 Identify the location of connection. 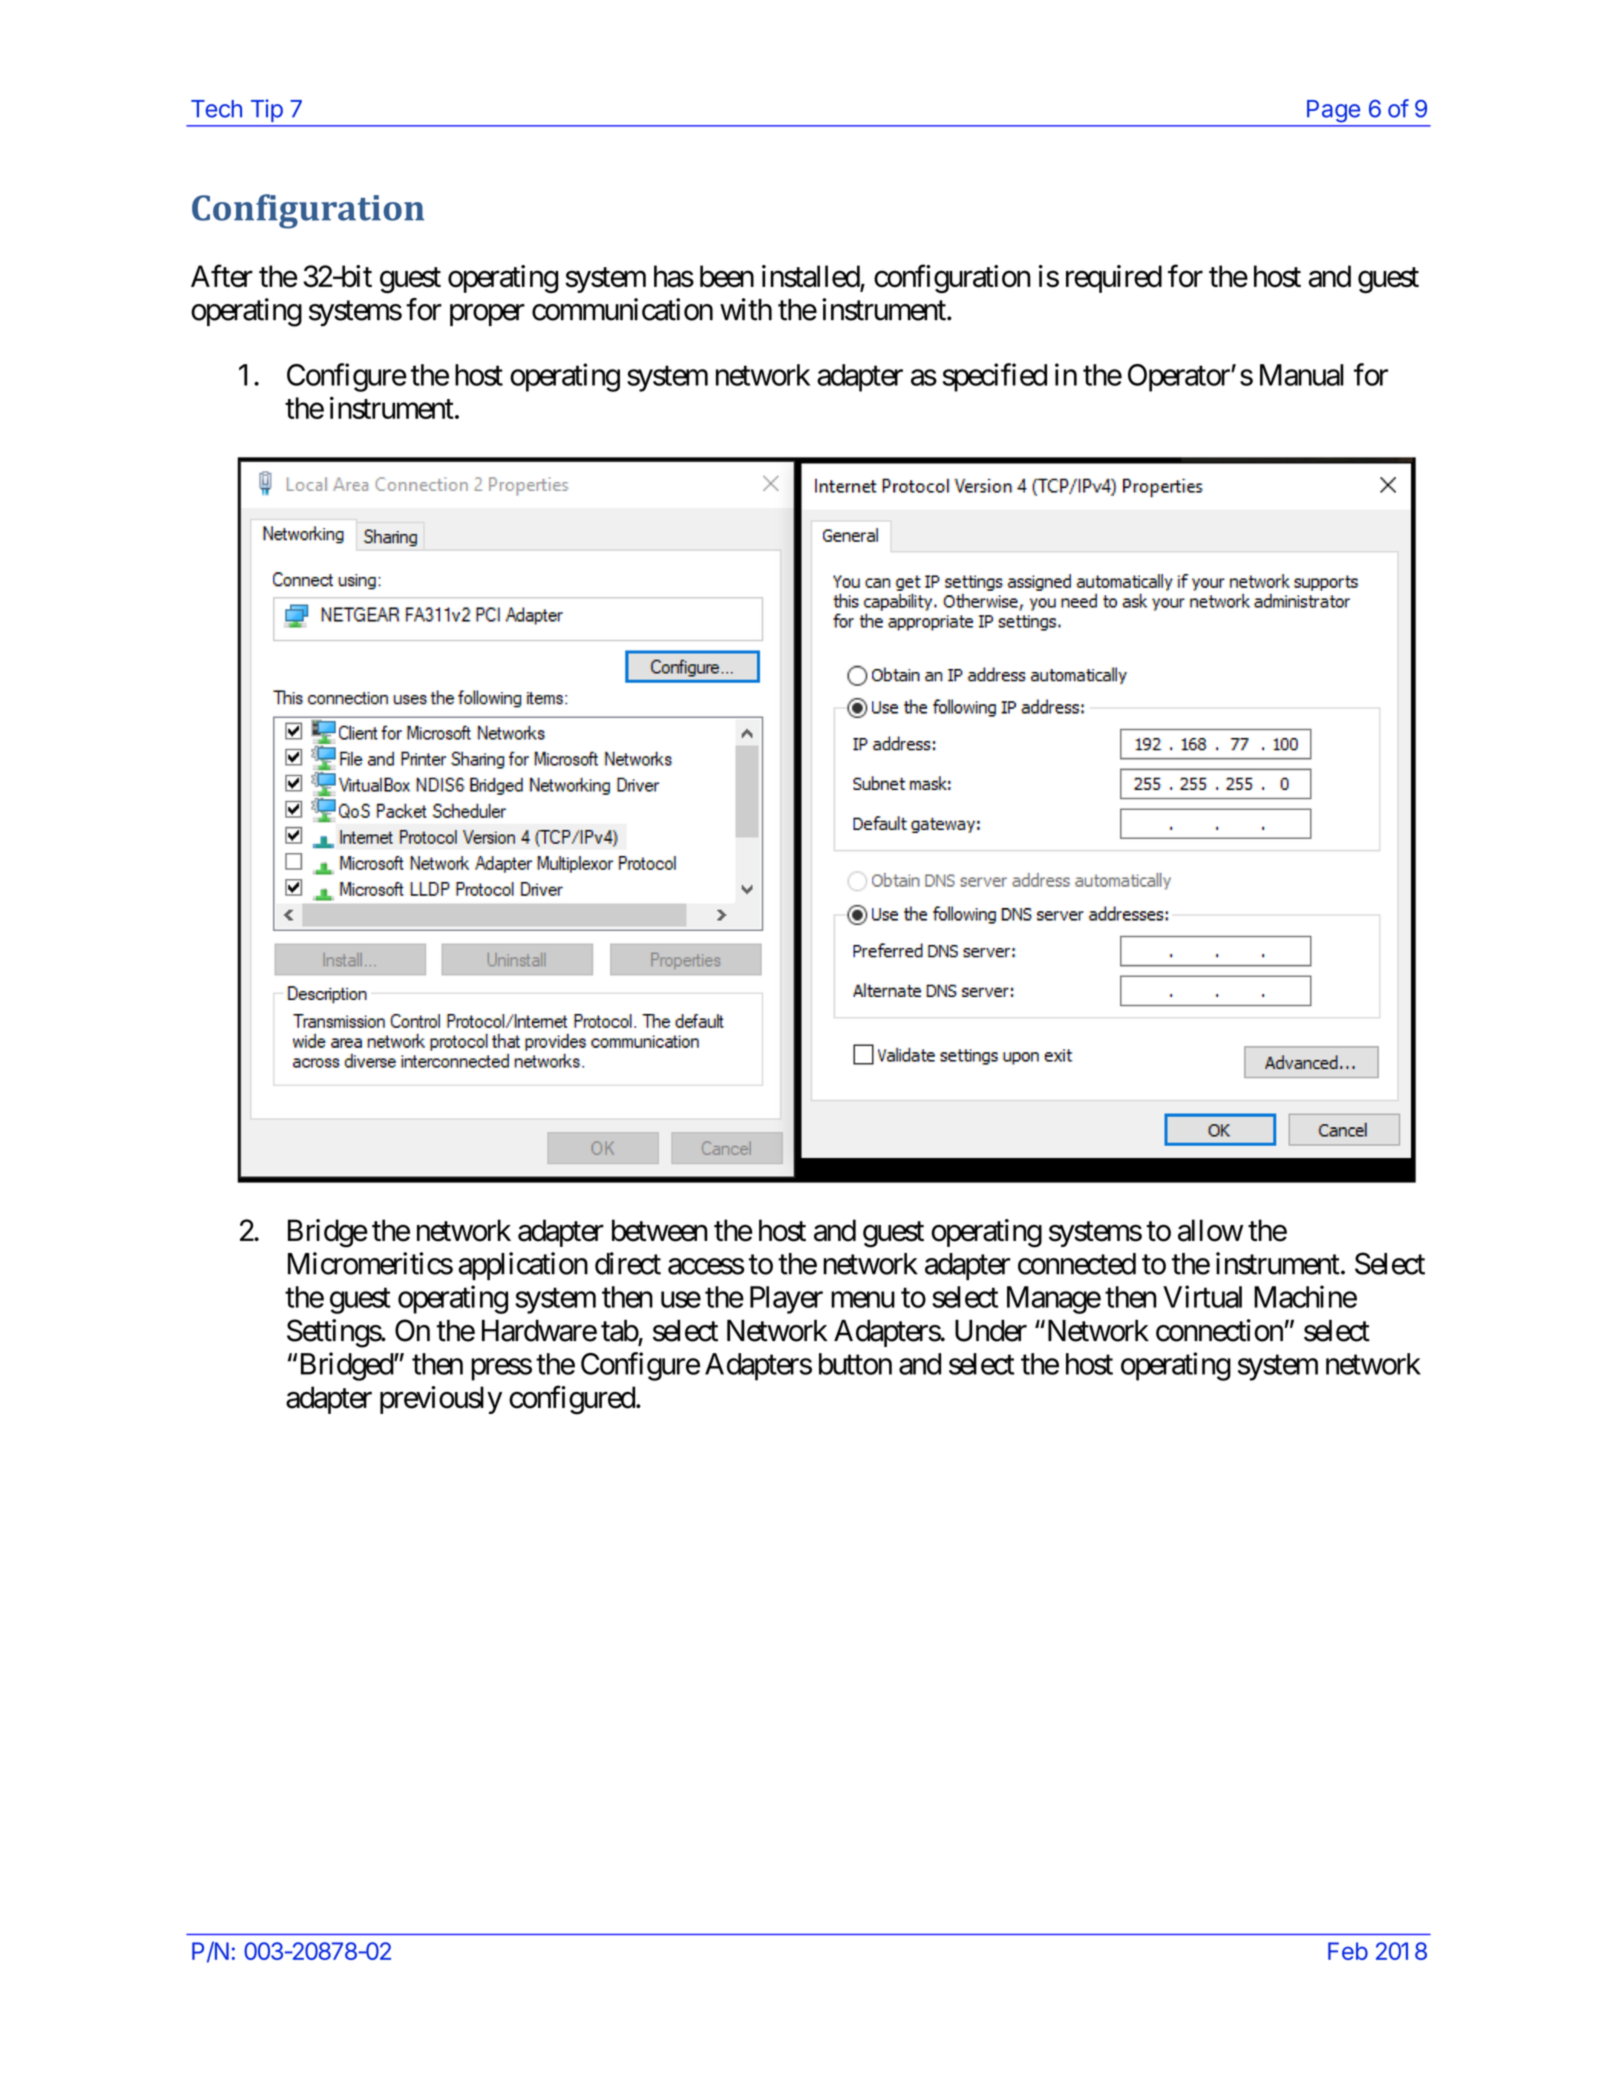
(1219, 1330).
